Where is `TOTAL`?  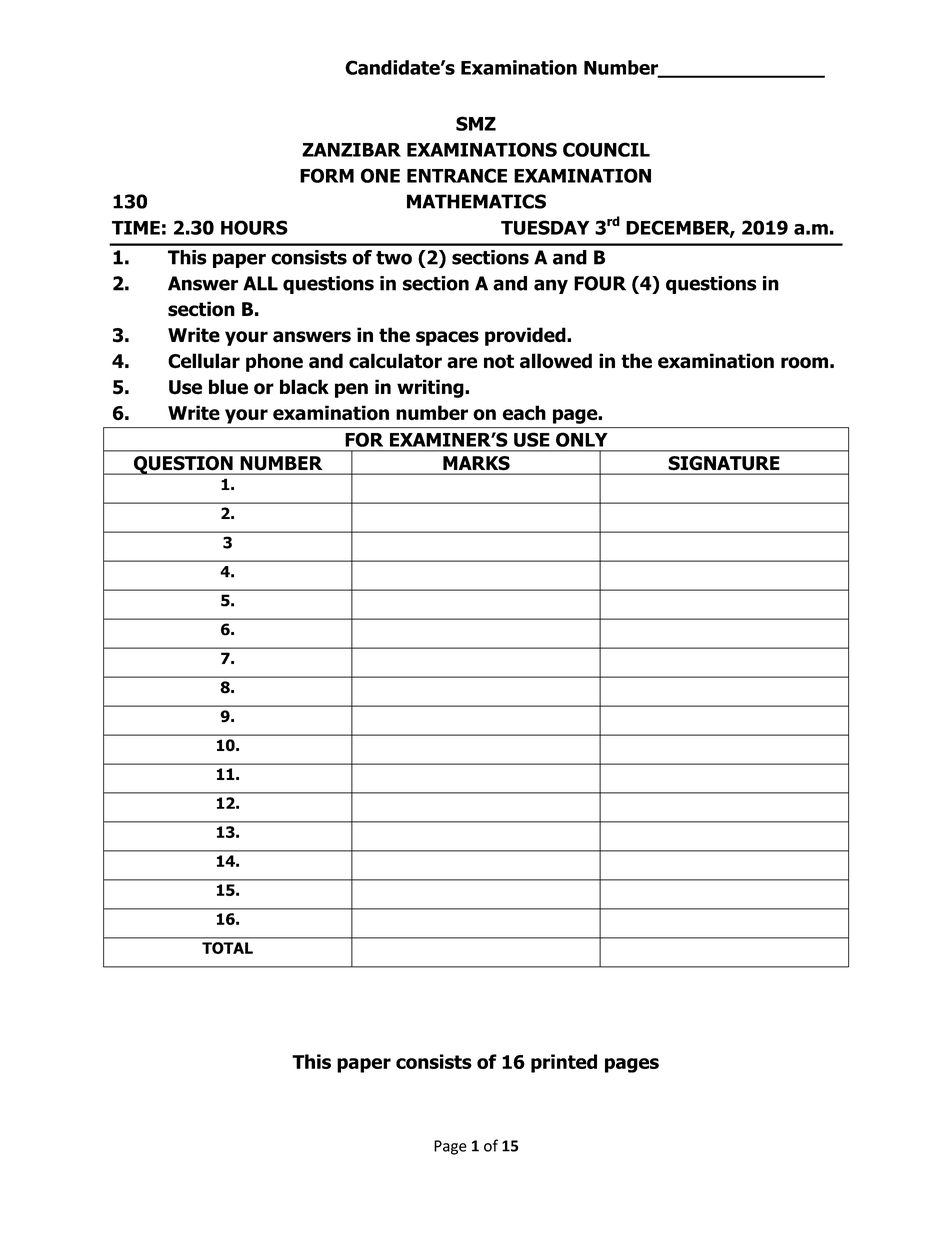
TOTAL is located at coordinates (227, 948).
